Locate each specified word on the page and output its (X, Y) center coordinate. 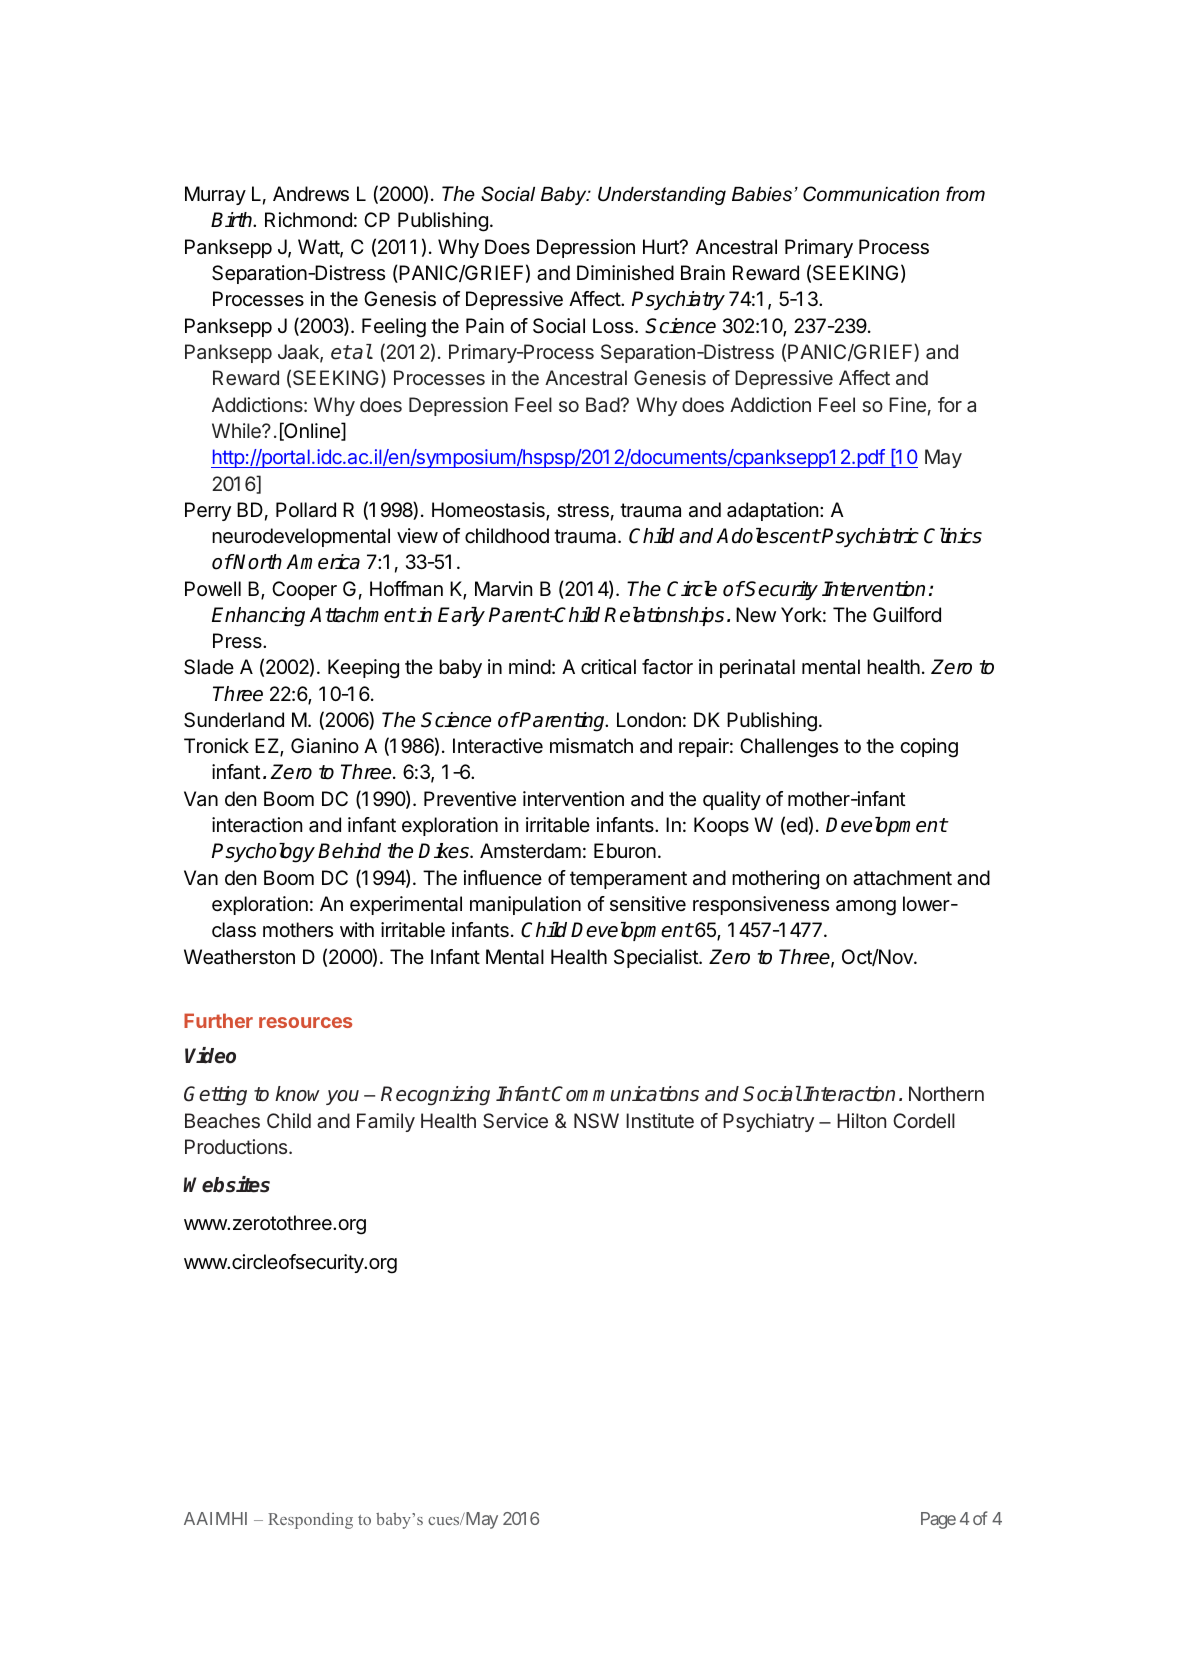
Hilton (861, 1120)
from (965, 194)
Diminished (625, 272)
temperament (628, 880)
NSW (596, 1120)
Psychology (263, 853)
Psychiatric (870, 537)
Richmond (308, 219)
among (866, 908)
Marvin (503, 589)
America (323, 562)
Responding (310, 1520)
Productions (237, 1146)
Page (938, 1520)
